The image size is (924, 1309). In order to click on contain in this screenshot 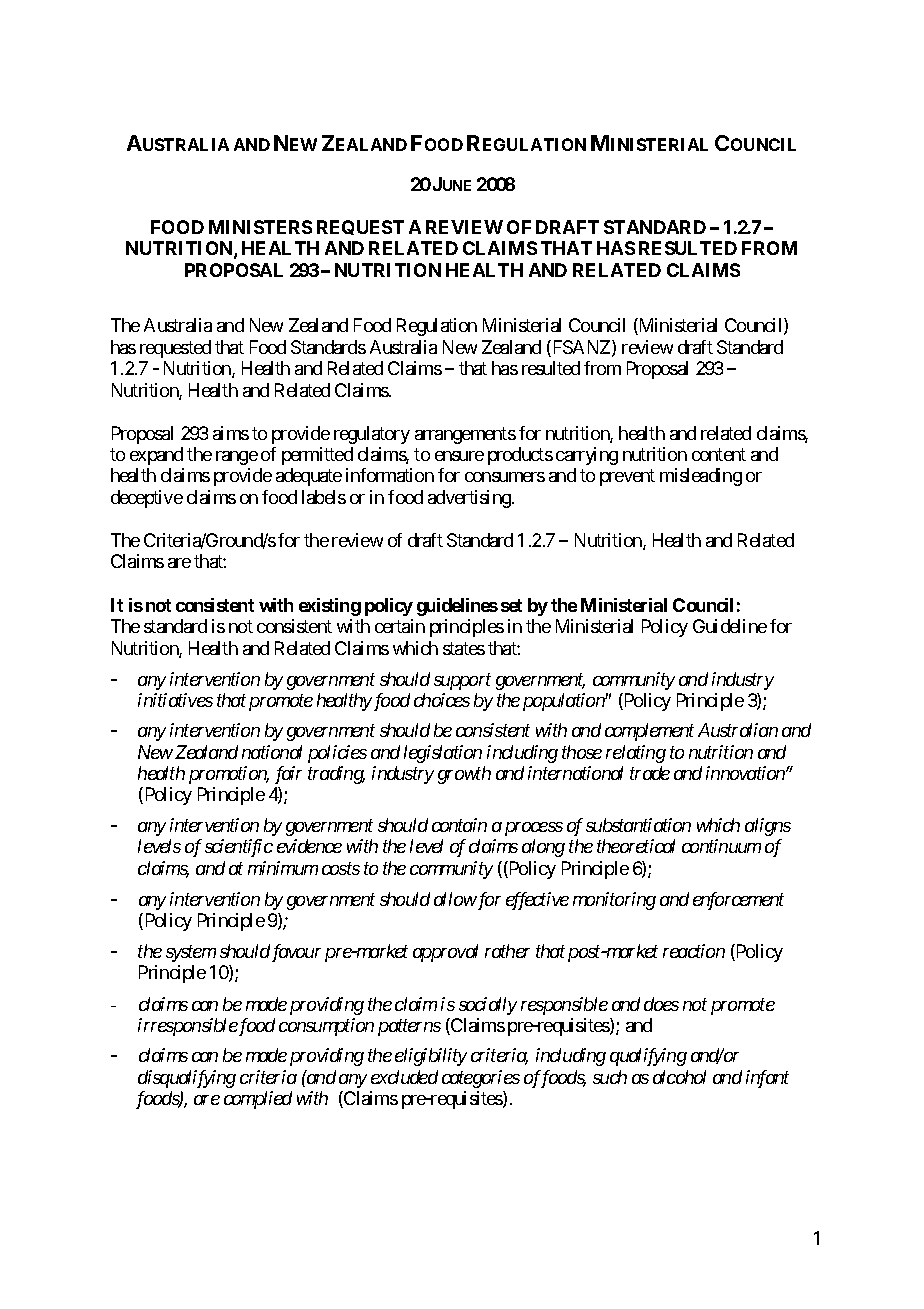, I will do `click(459, 825)`.
